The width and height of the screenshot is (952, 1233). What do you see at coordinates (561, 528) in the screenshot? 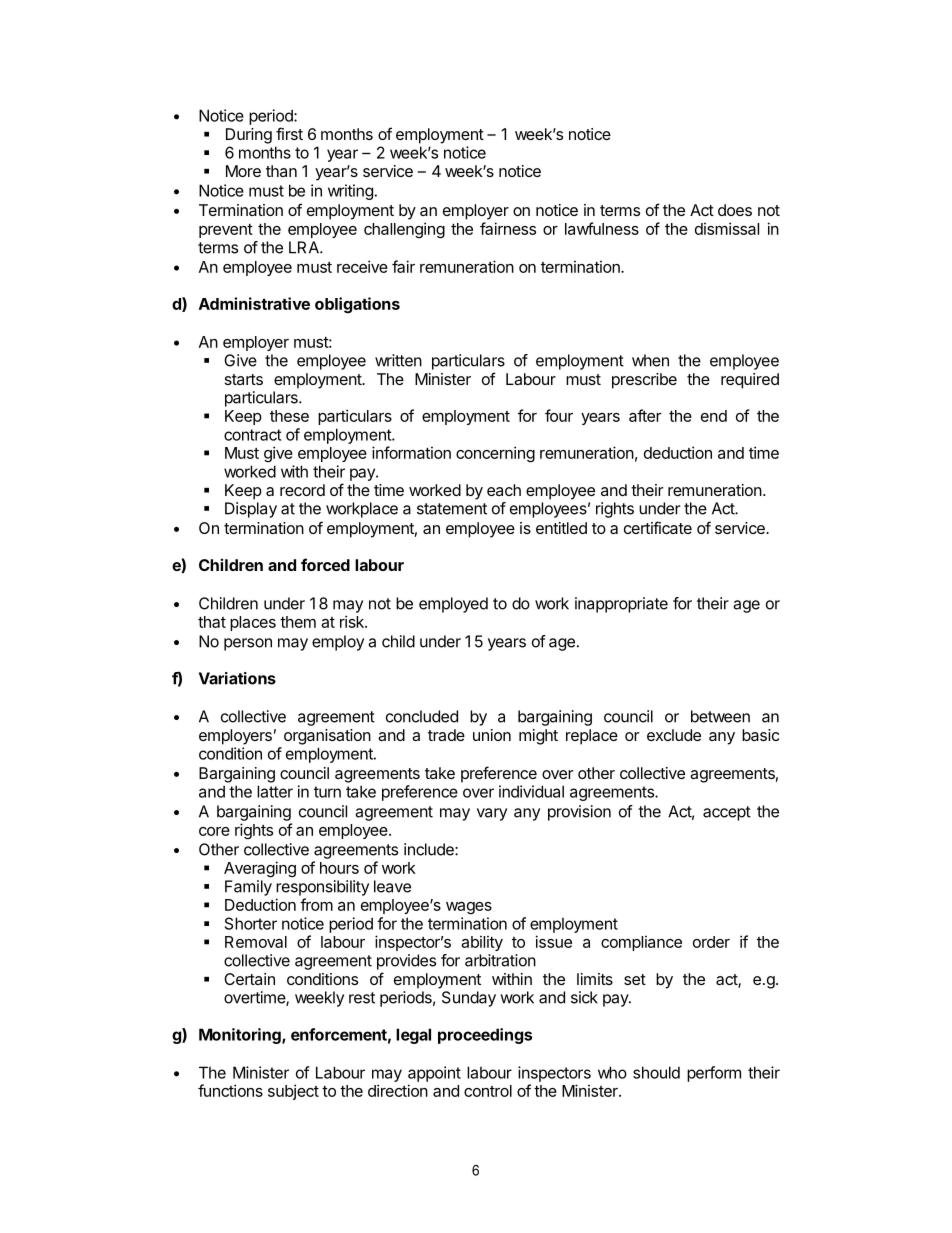
I see `entitled` at bounding box center [561, 528].
